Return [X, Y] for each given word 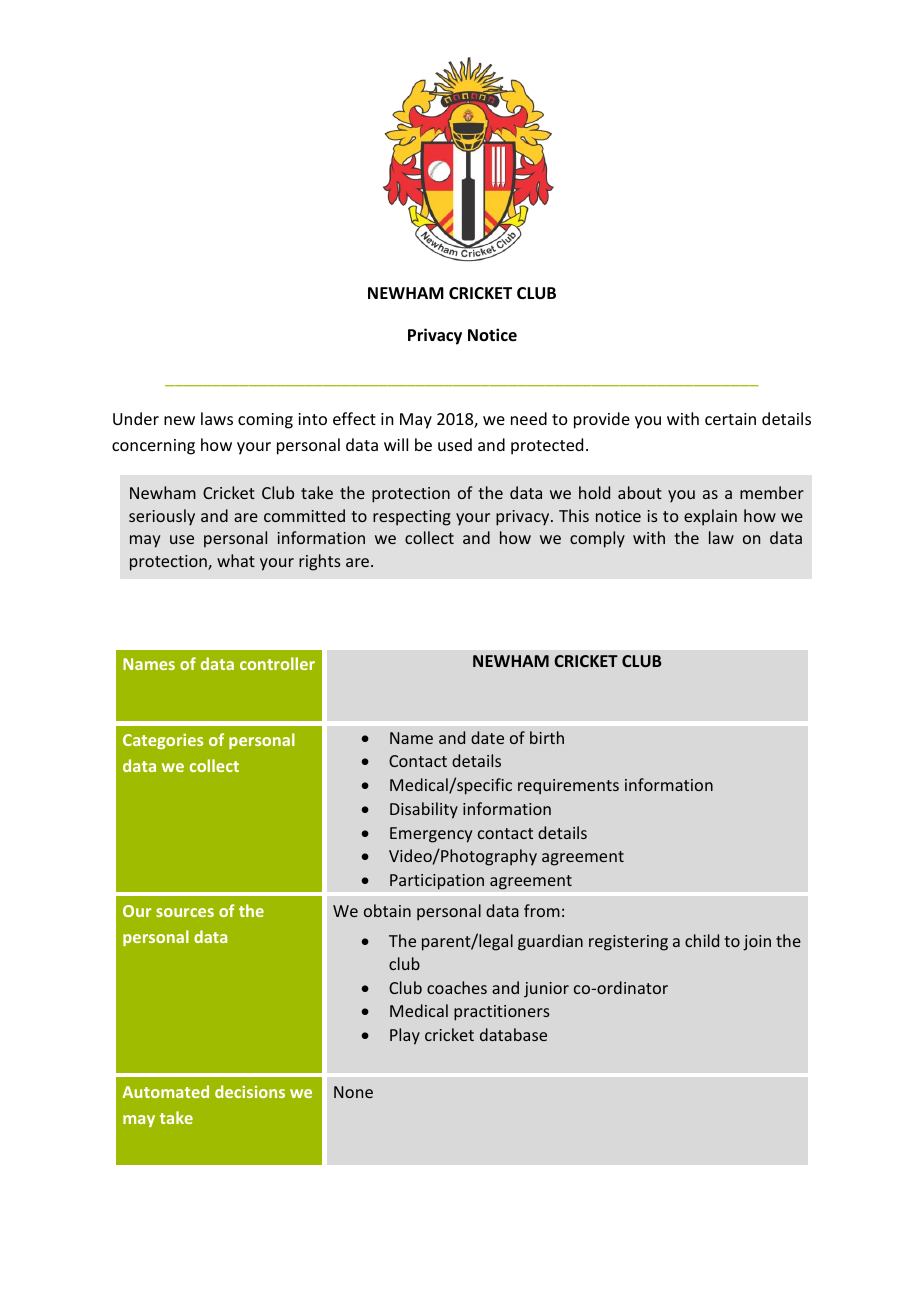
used [455, 444]
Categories [163, 741]
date [487, 737]
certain [730, 419]
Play [405, 1036]
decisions [250, 1091]
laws [217, 418]
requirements [568, 787]
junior [546, 990]
